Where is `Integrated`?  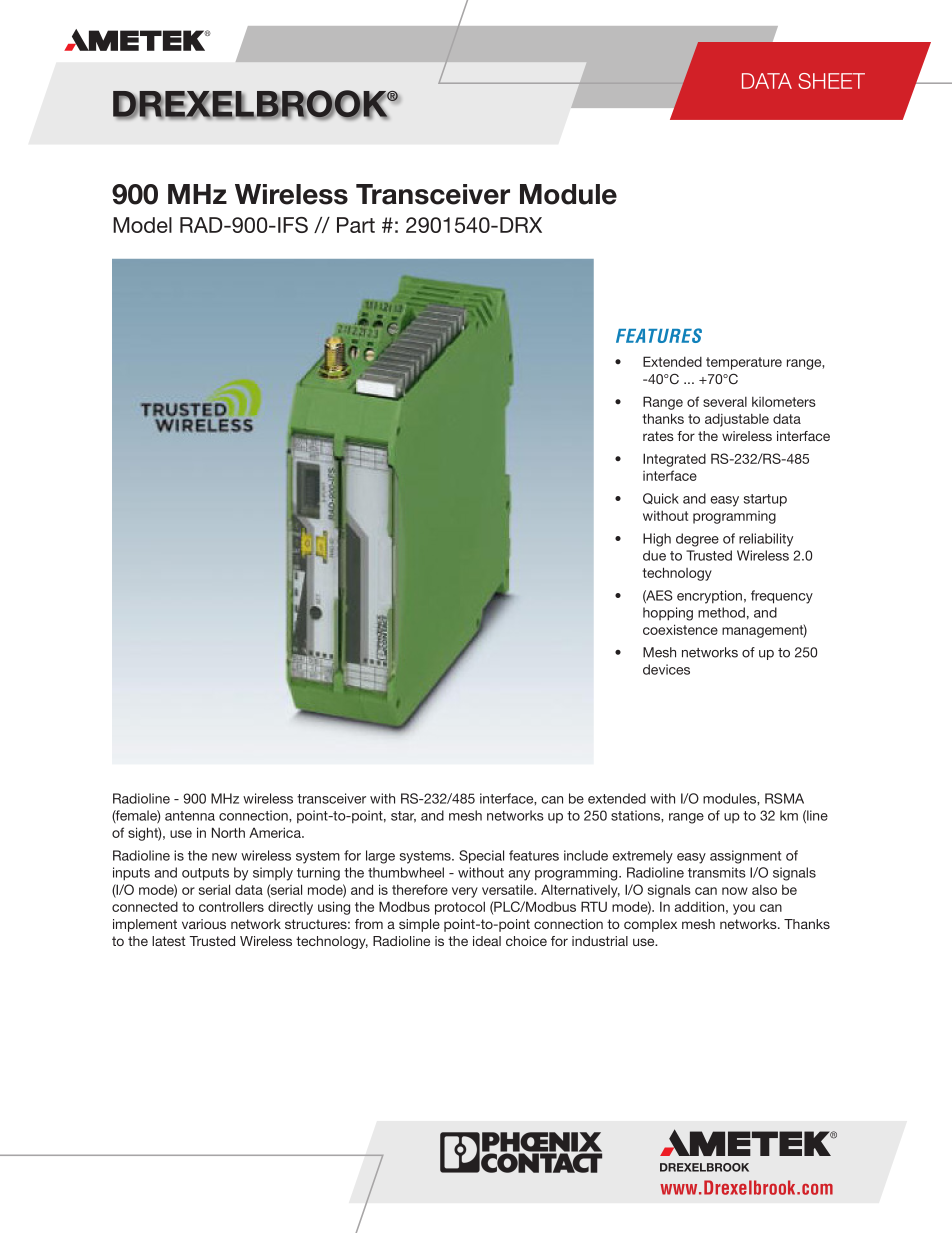
Integrated is located at coordinates (674, 460).
